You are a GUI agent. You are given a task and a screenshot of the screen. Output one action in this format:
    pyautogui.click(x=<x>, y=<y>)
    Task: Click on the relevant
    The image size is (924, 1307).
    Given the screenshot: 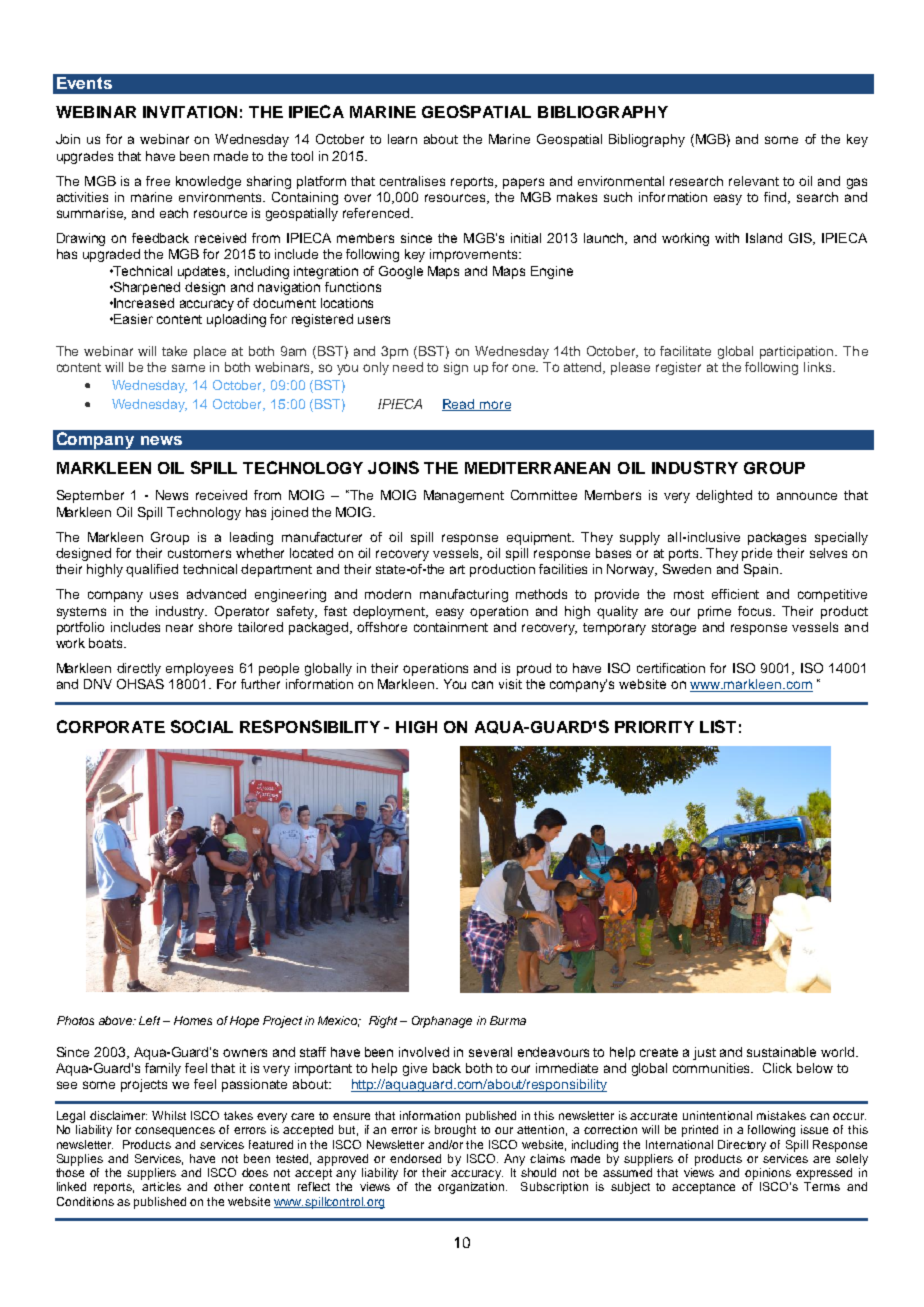 What is the action you would take?
    pyautogui.click(x=754, y=181)
